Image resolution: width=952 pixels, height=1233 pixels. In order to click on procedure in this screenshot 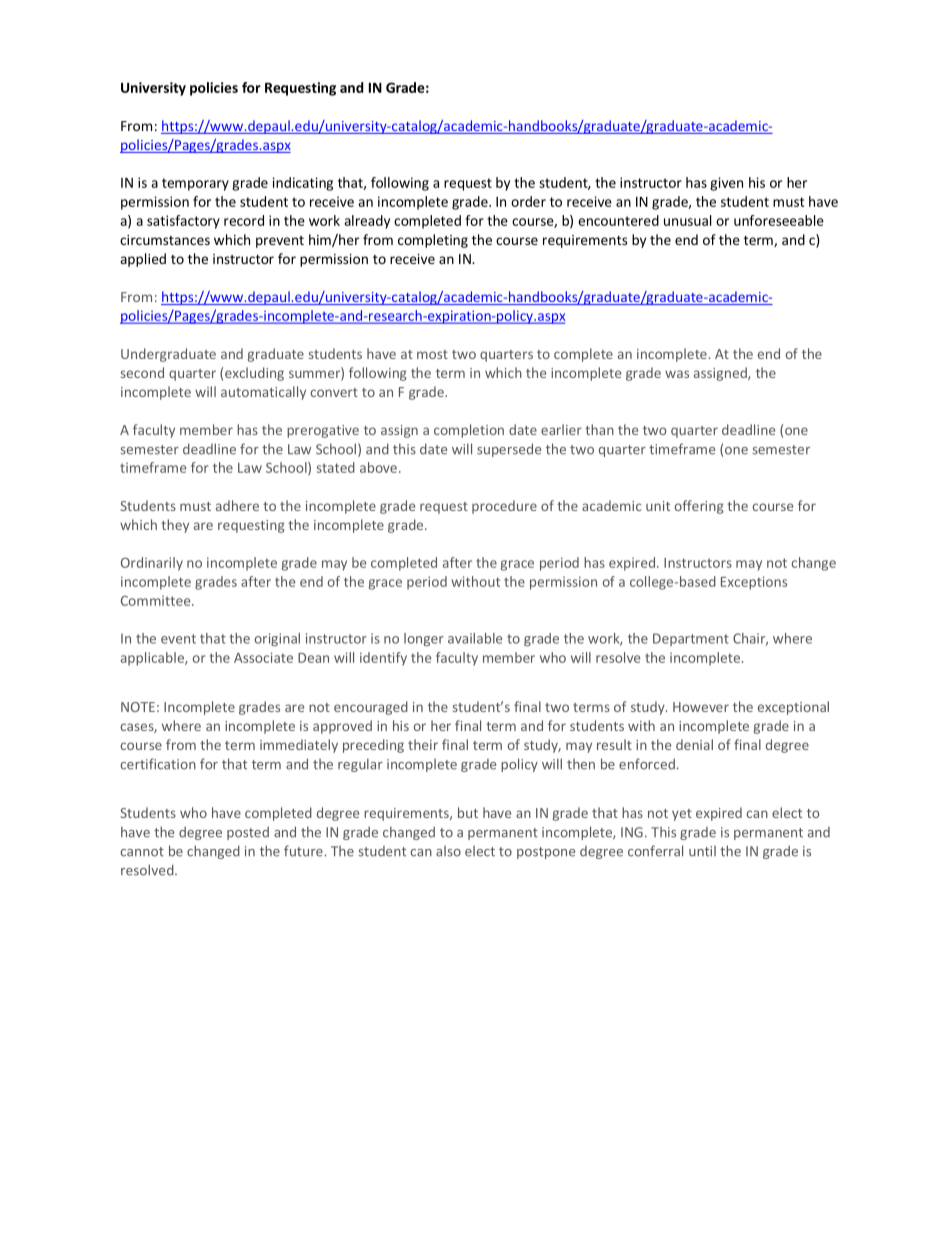, I will do `click(504, 507)`.
